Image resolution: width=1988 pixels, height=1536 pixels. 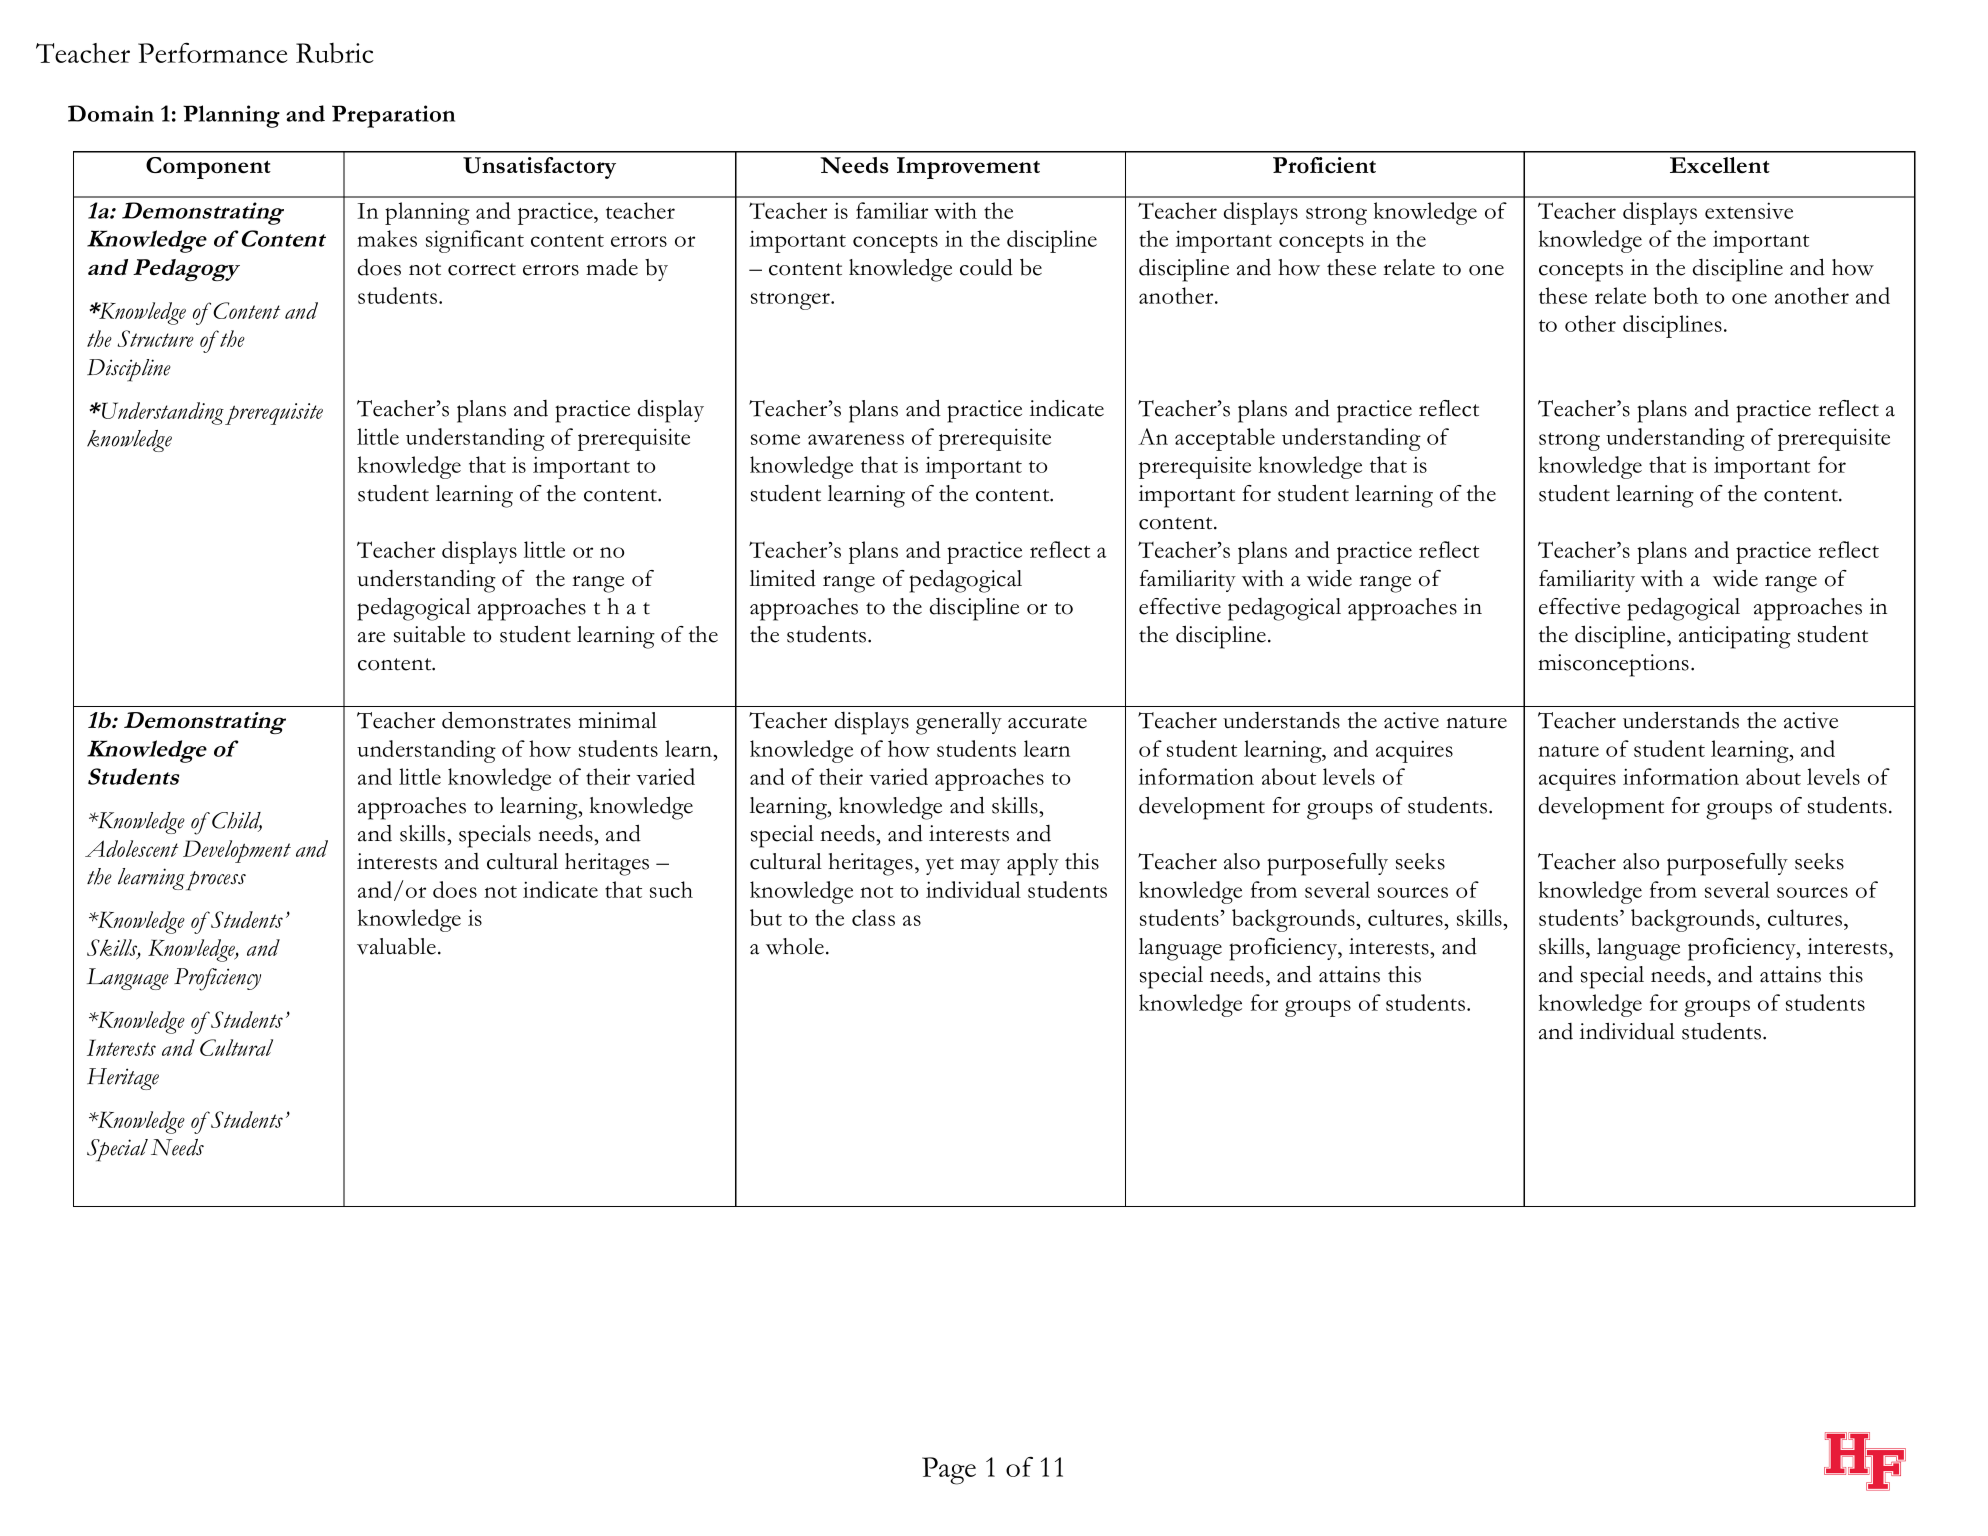 I want to click on Structure, so click(x=156, y=338).
